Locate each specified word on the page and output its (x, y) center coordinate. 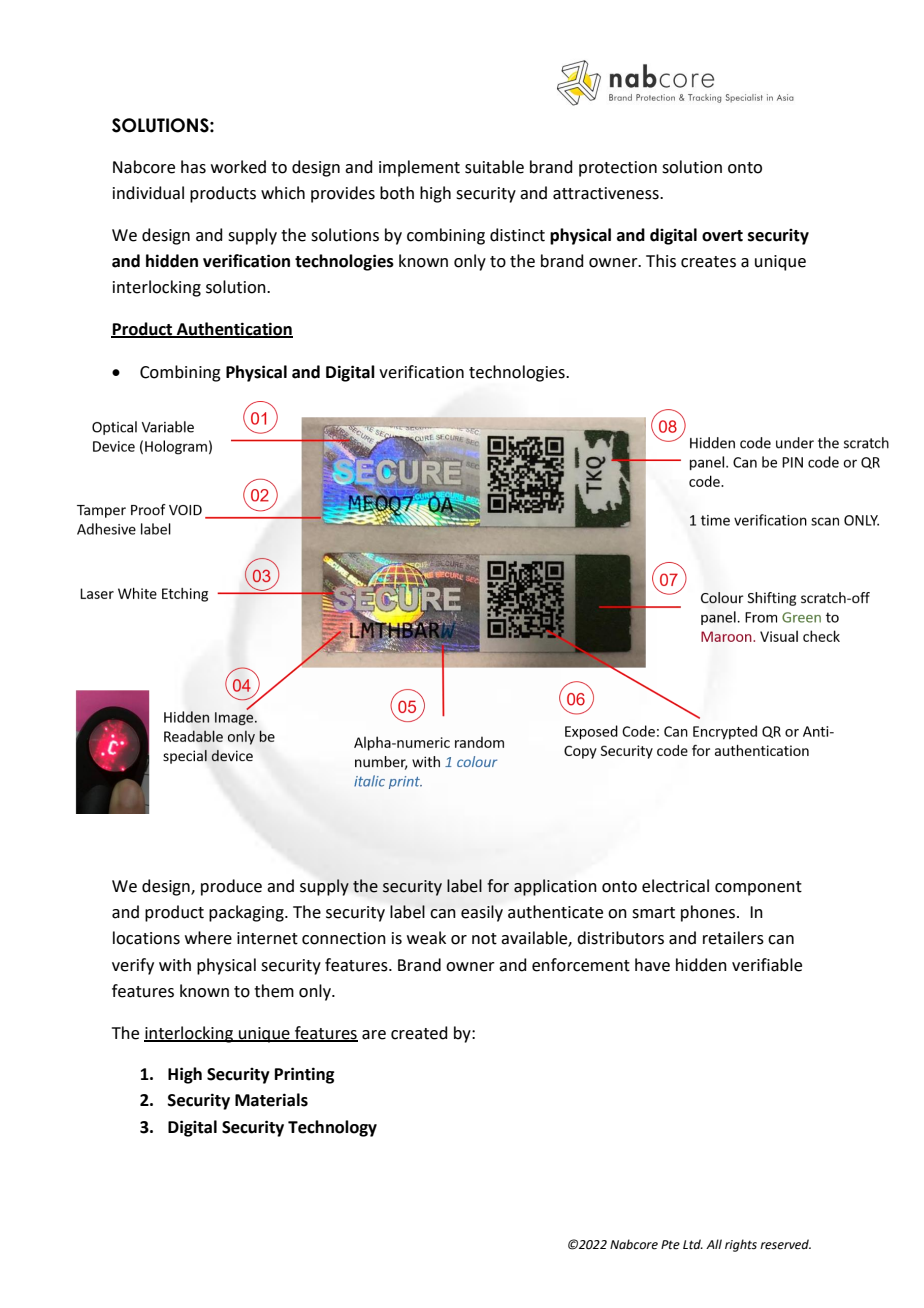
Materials (271, 1100)
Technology (332, 1128)
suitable (494, 167)
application (555, 887)
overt (722, 236)
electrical (675, 886)
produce (231, 887)
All (714, 1244)
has (193, 167)
